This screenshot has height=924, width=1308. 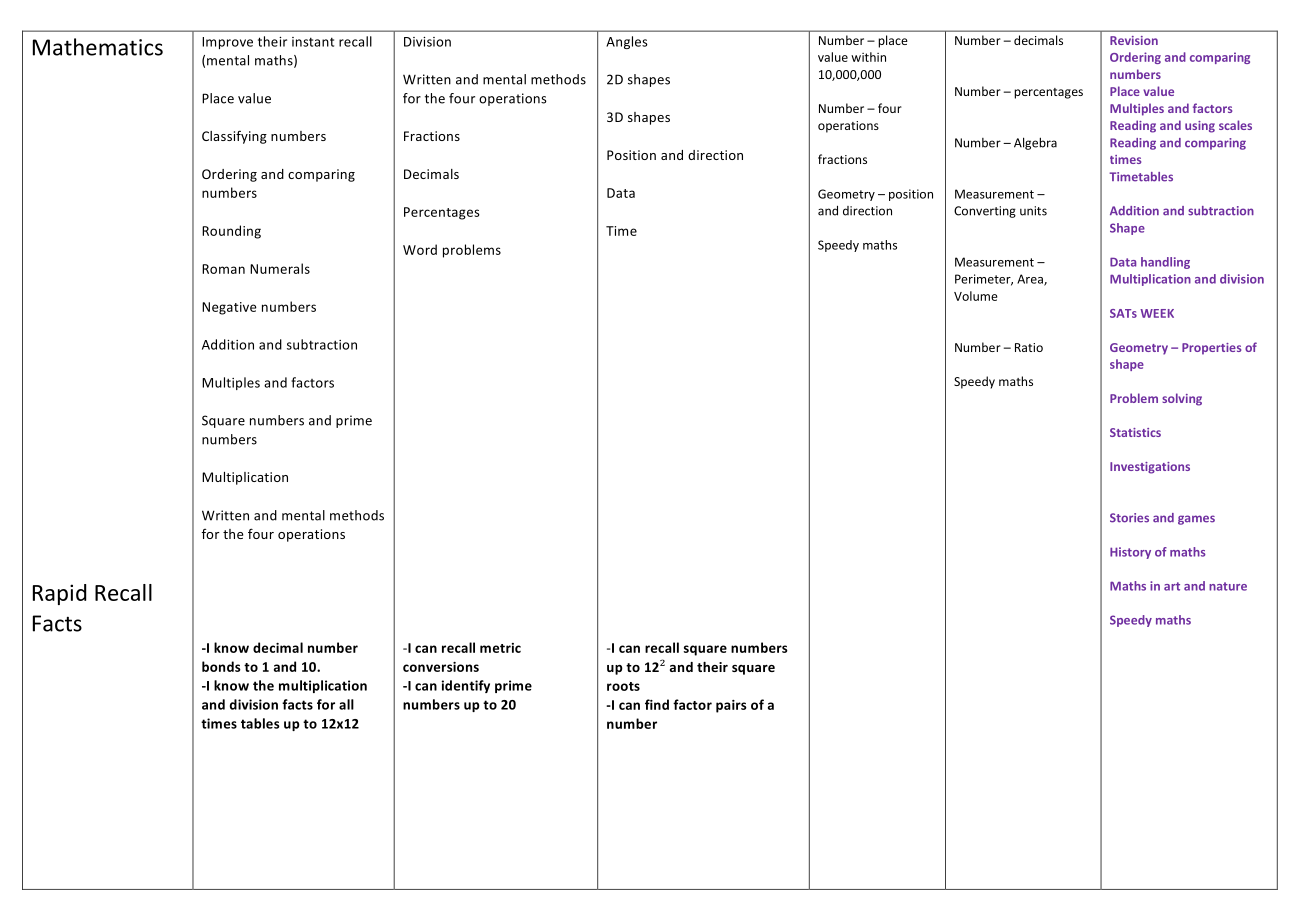 I want to click on metric, so click(x=500, y=648).
